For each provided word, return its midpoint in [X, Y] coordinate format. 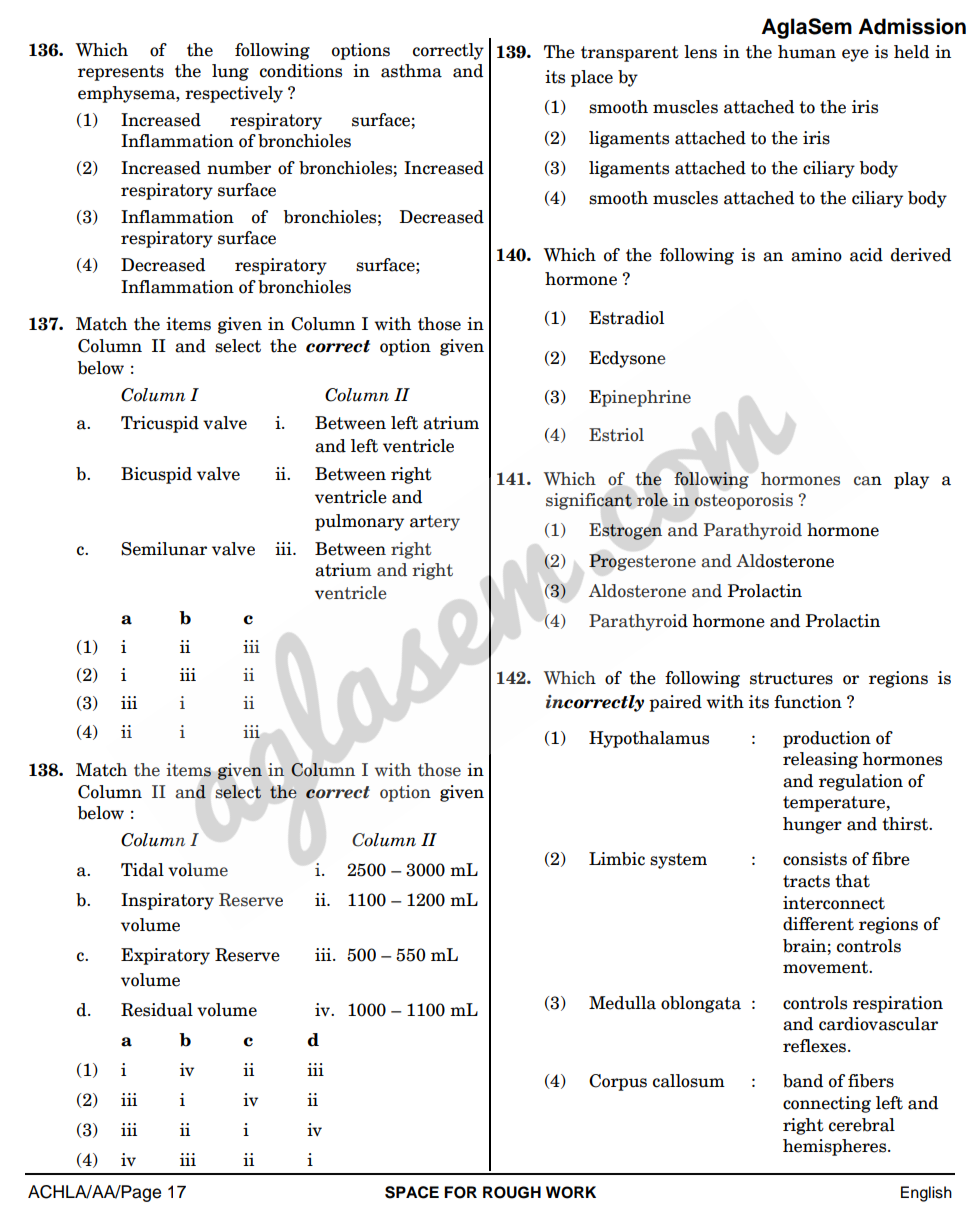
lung [230, 72]
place [592, 78]
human [807, 52]
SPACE [412, 1192]
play [911, 480]
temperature [834, 804]
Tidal [142, 870]
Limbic [617, 859]
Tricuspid [160, 424]
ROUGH [512, 1192]
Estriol [616, 435]
